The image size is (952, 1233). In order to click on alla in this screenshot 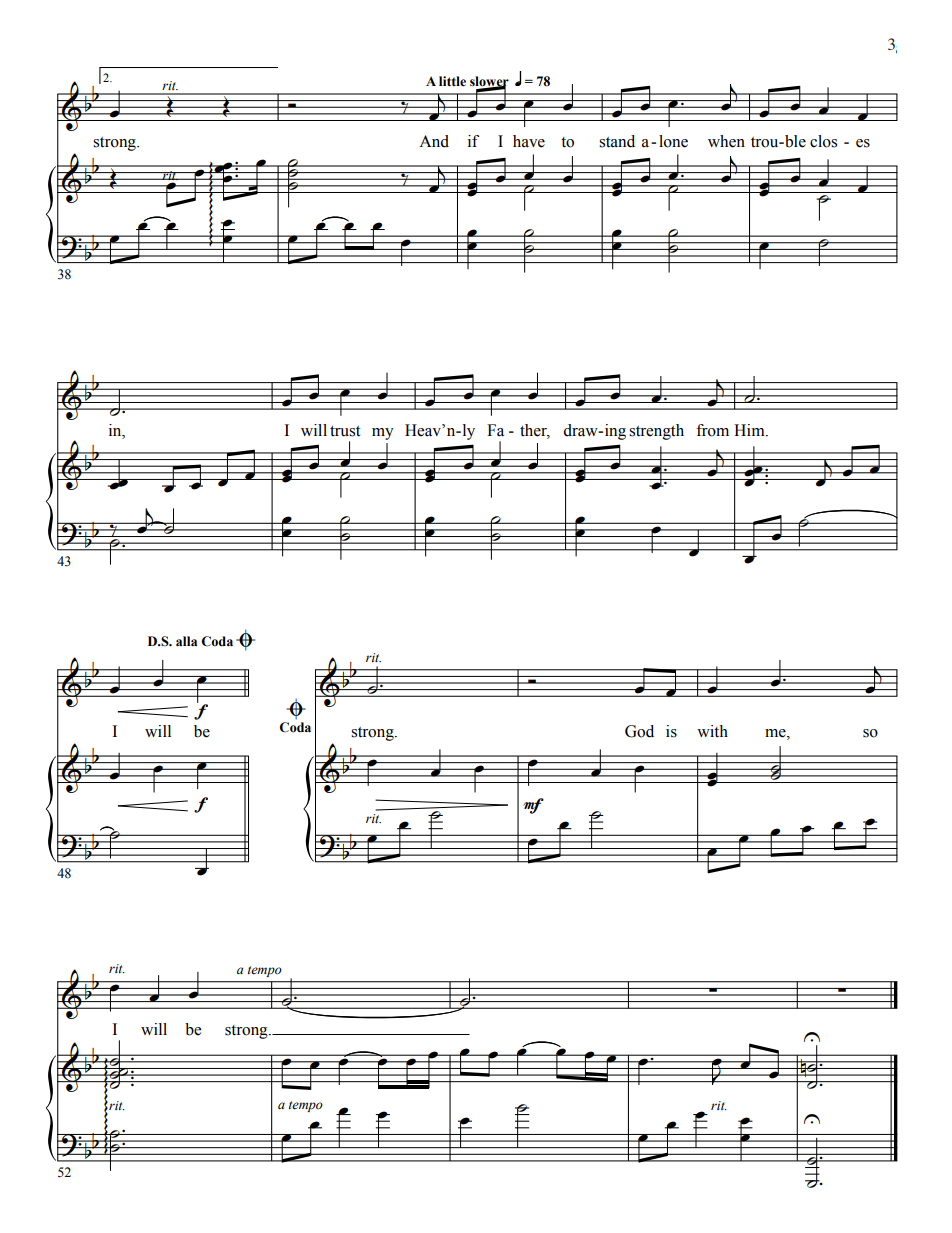, I will do `click(186, 641)`.
